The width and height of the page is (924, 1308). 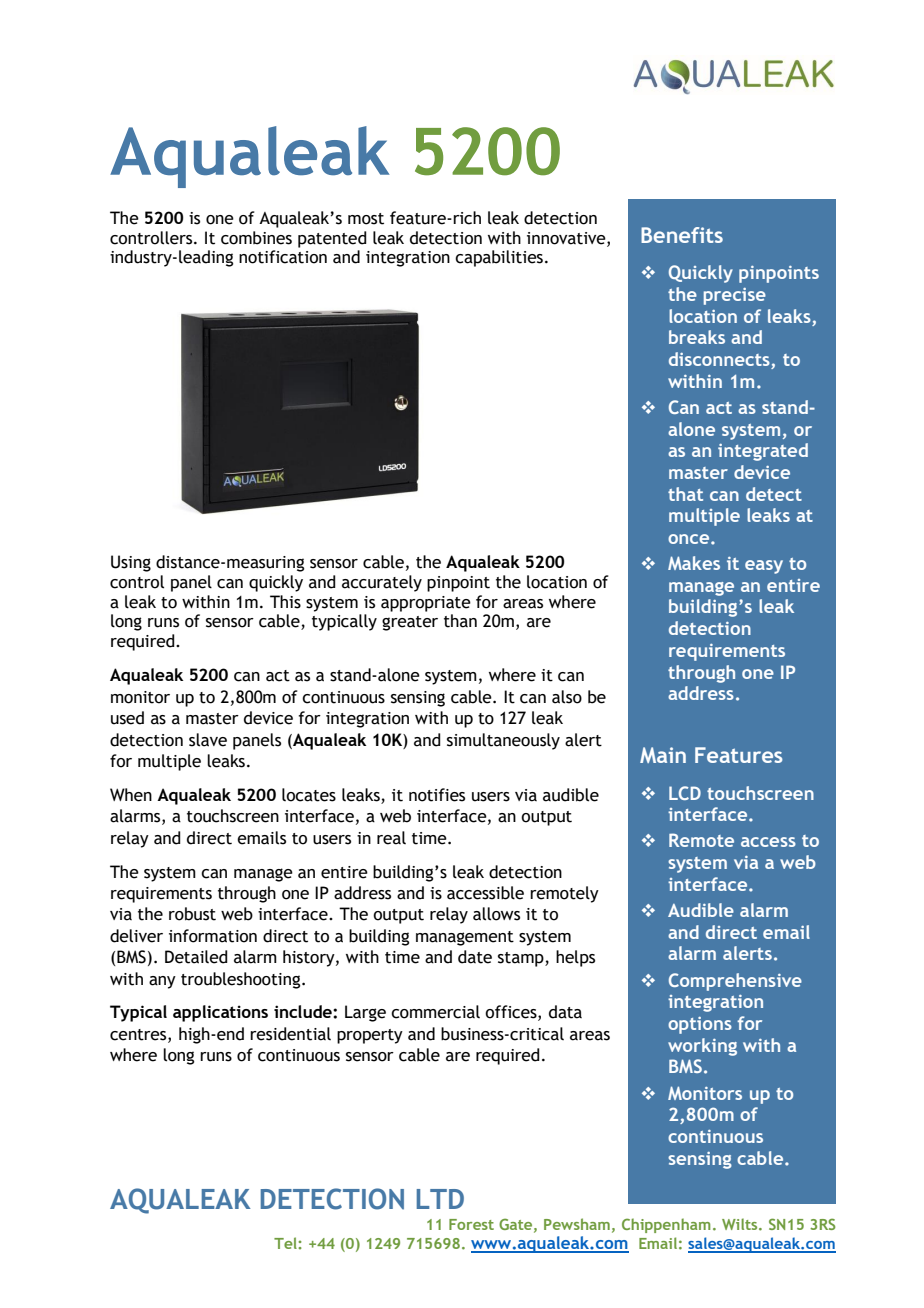 What do you see at coordinates (663, 755) in the page?
I see `Main` at bounding box center [663, 755].
